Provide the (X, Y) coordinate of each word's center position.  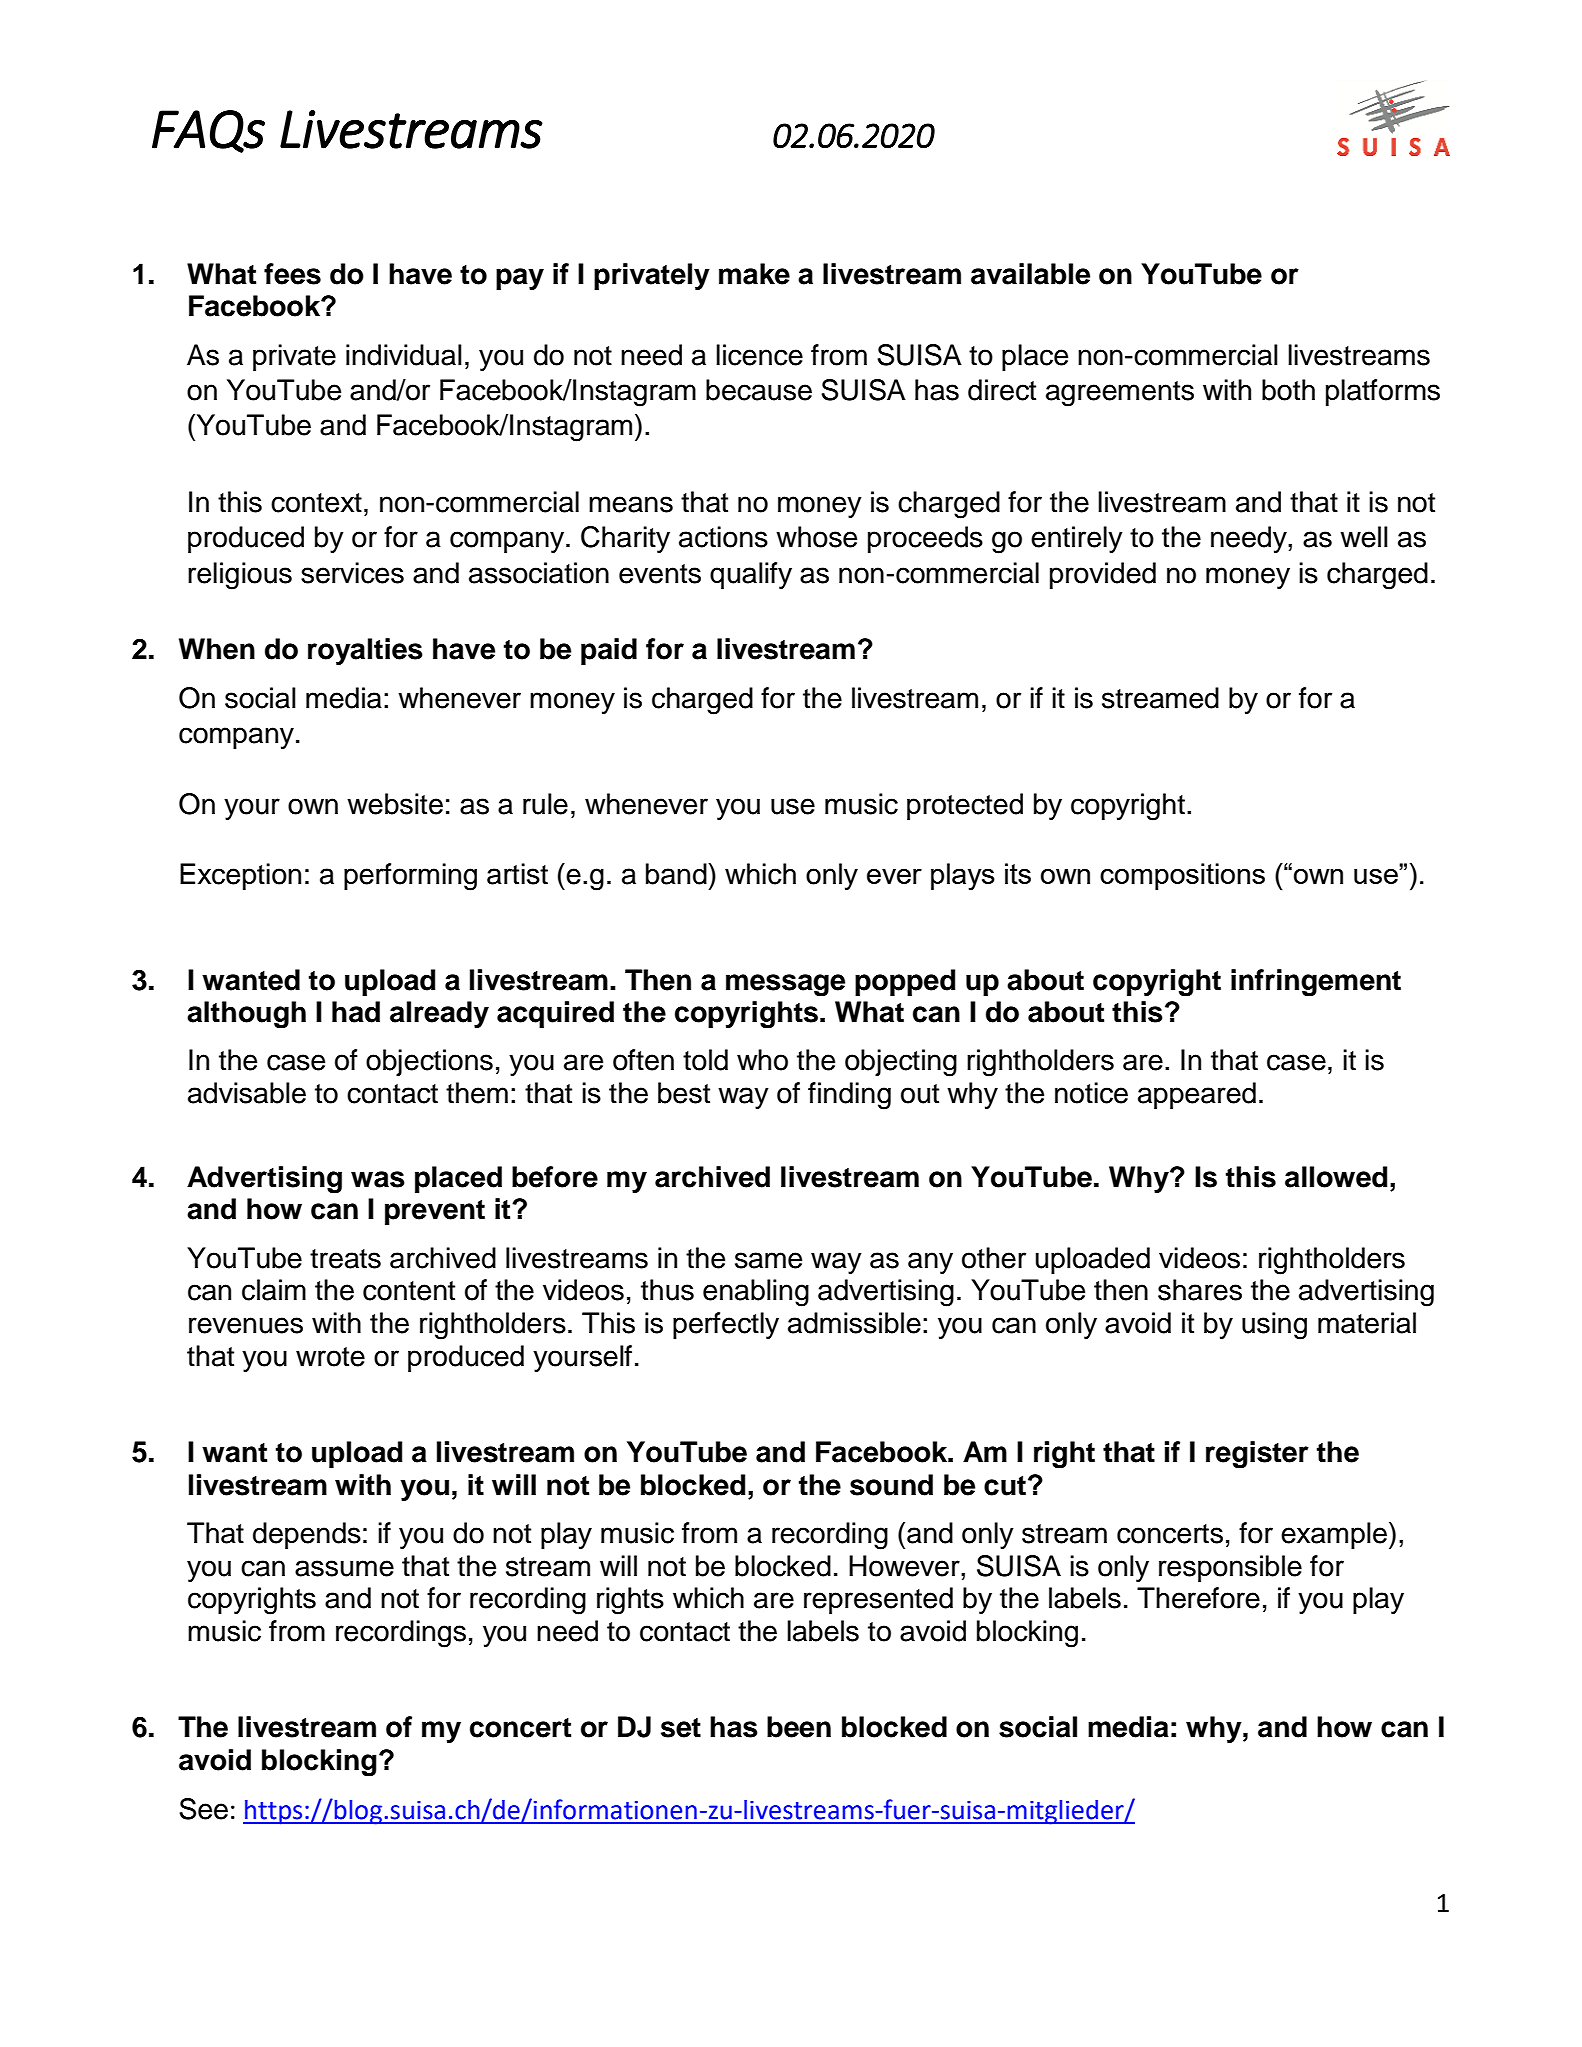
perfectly (726, 1325)
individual (404, 355)
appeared (1197, 1095)
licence (759, 355)
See (203, 1809)
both (1288, 390)
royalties (365, 651)
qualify (751, 575)
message (785, 985)
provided (1103, 575)
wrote (330, 1357)
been (799, 1727)
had (356, 1012)
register (1257, 1455)
